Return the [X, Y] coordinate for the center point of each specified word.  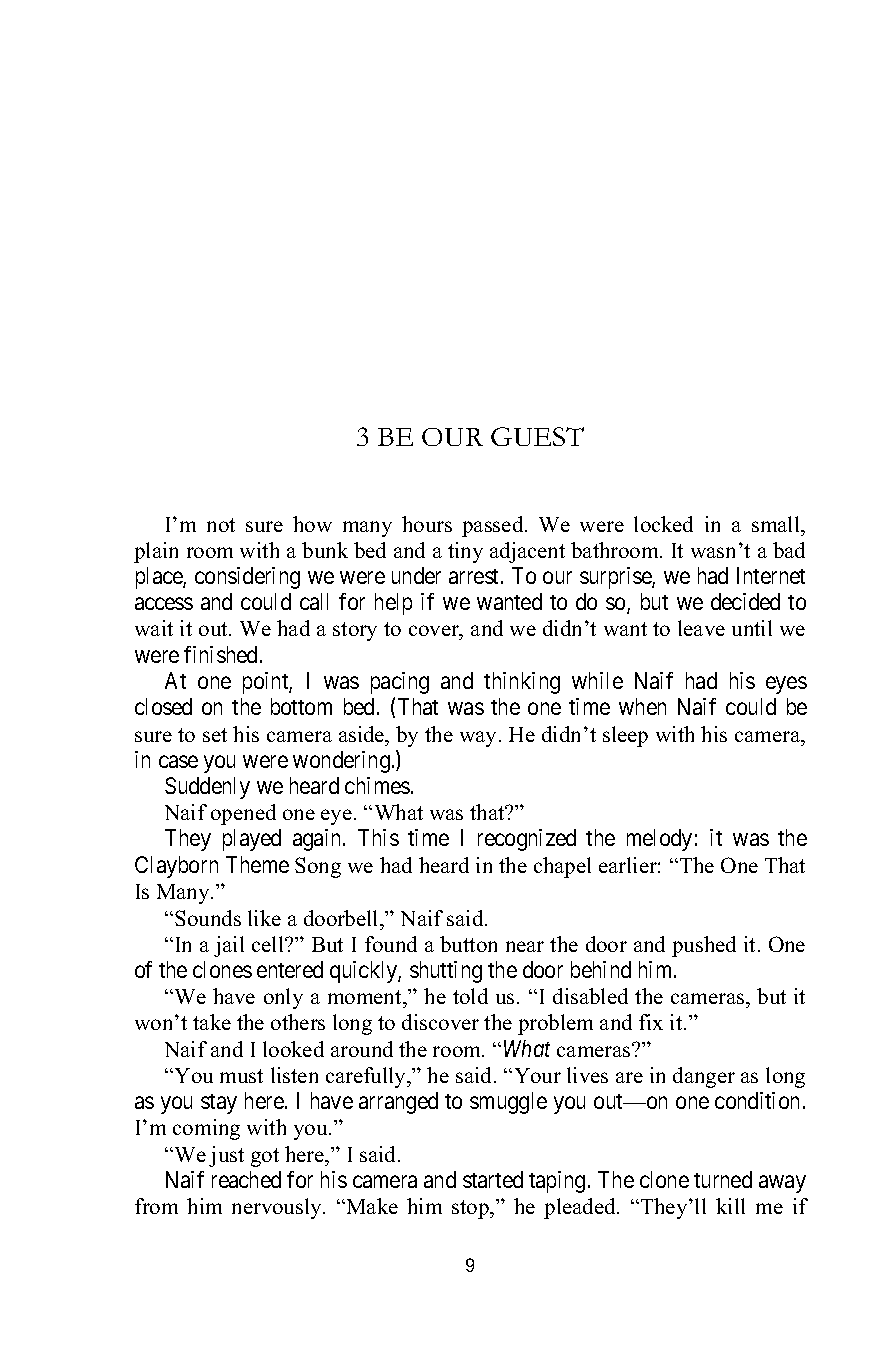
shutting [446, 972]
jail [229, 946]
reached [246, 1179]
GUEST [537, 436]
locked [663, 524]
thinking [522, 683]
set [215, 735]
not [221, 525]
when [642, 706]
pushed [704, 946]
